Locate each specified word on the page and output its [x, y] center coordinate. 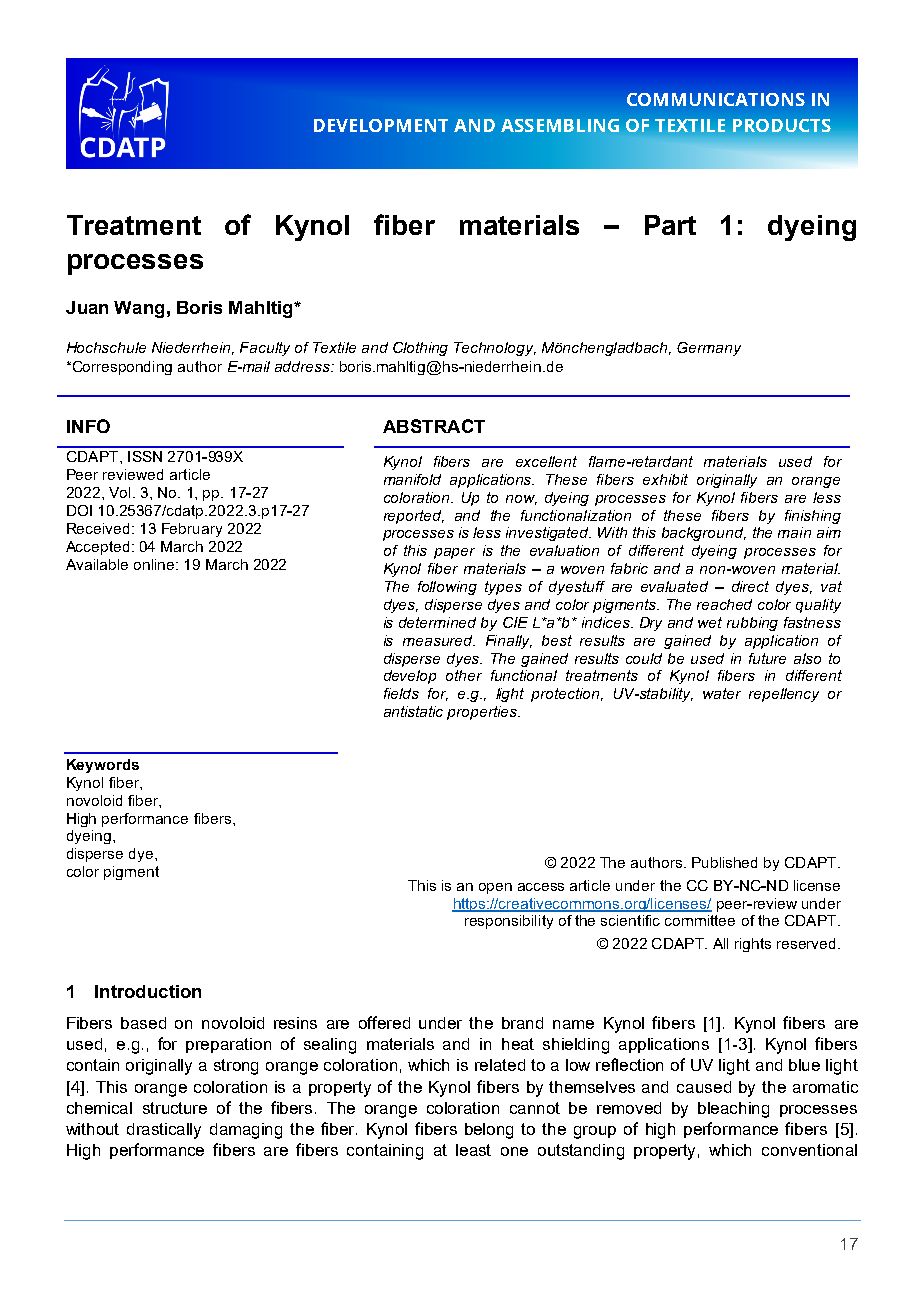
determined [437, 622]
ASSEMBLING [560, 125]
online [154, 564]
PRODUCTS [782, 125]
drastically [164, 1131]
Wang [139, 309]
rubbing [752, 624]
